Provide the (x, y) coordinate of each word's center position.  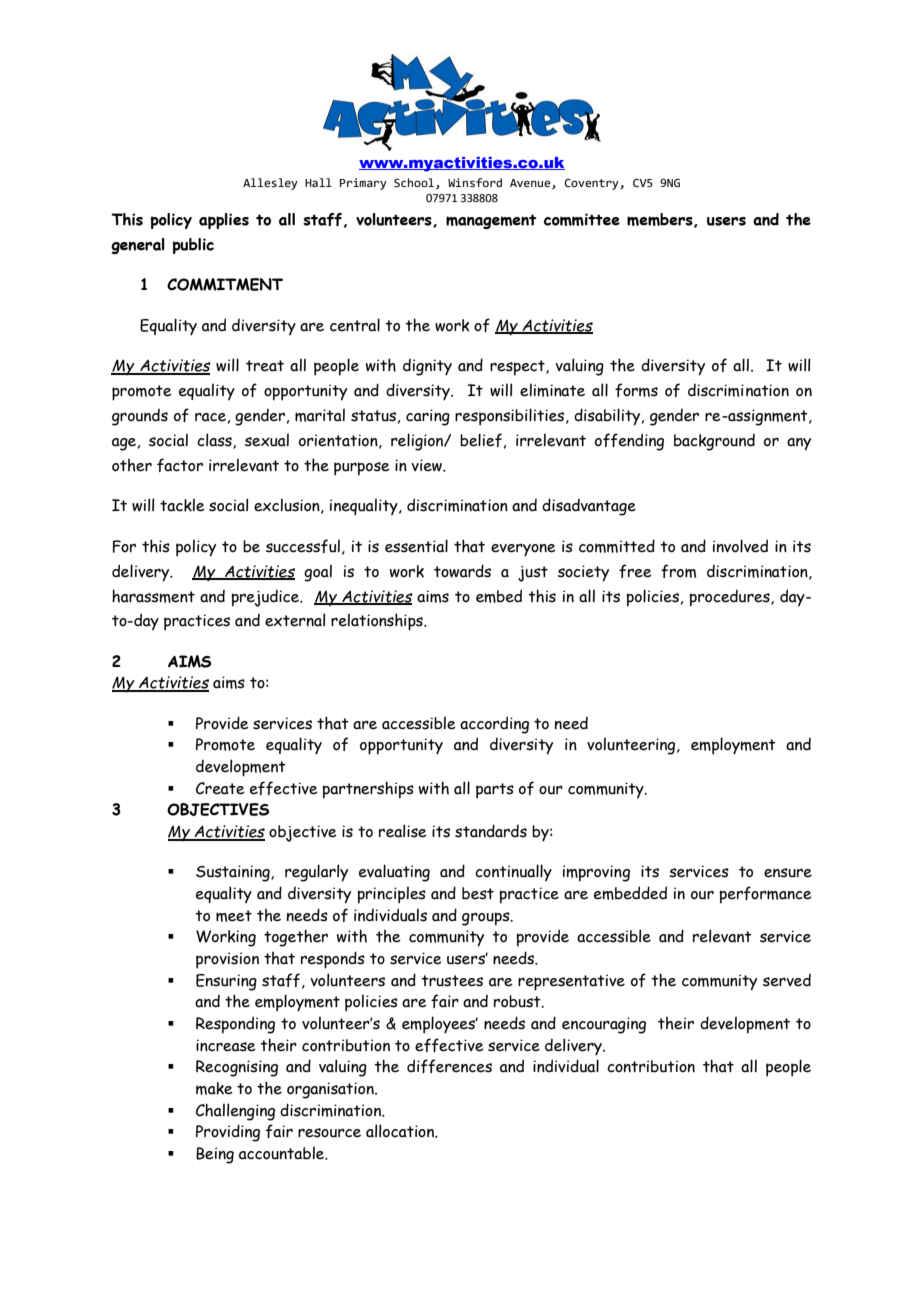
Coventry (592, 184)
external (295, 620)
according (494, 725)
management (491, 221)
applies (224, 221)
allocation (401, 1131)
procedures (731, 598)
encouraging (604, 1025)
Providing (228, 1133)
